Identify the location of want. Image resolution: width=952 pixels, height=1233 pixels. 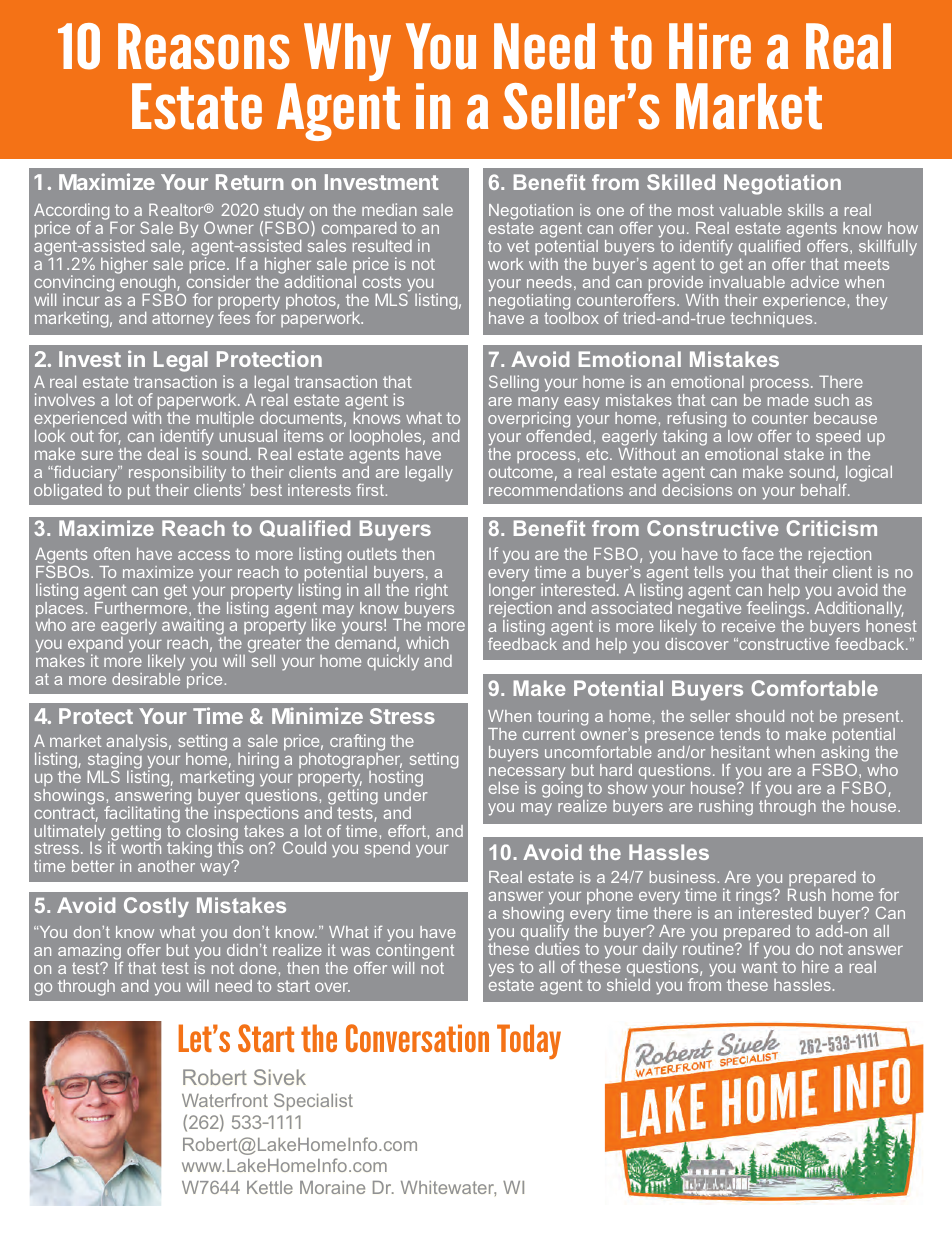
(759, 967).
